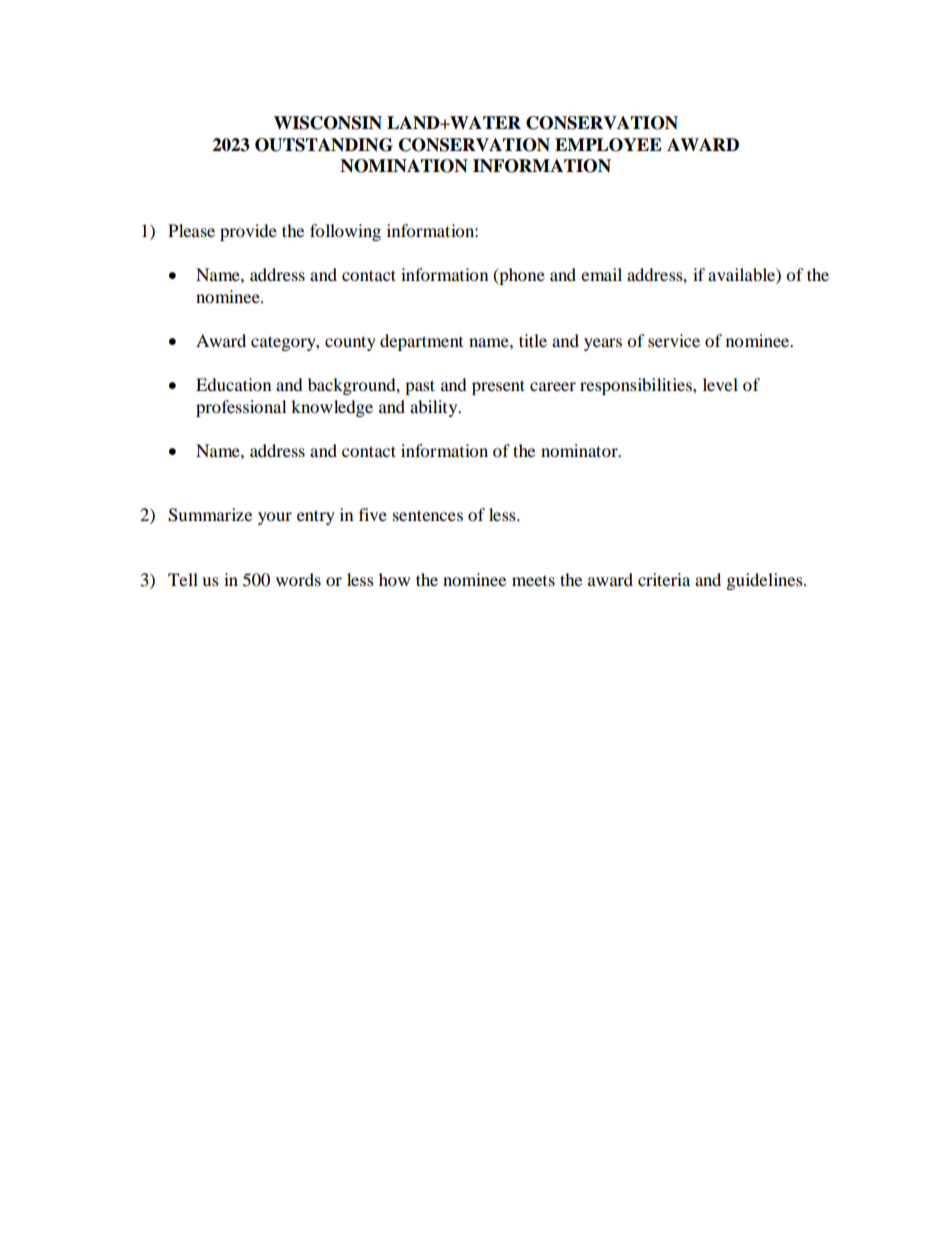 Image resolution: width=952 pixels, height=1233 pixels. Describe the element at coordinates (241, 408) in the screenshot. I see `professional` at that location.
